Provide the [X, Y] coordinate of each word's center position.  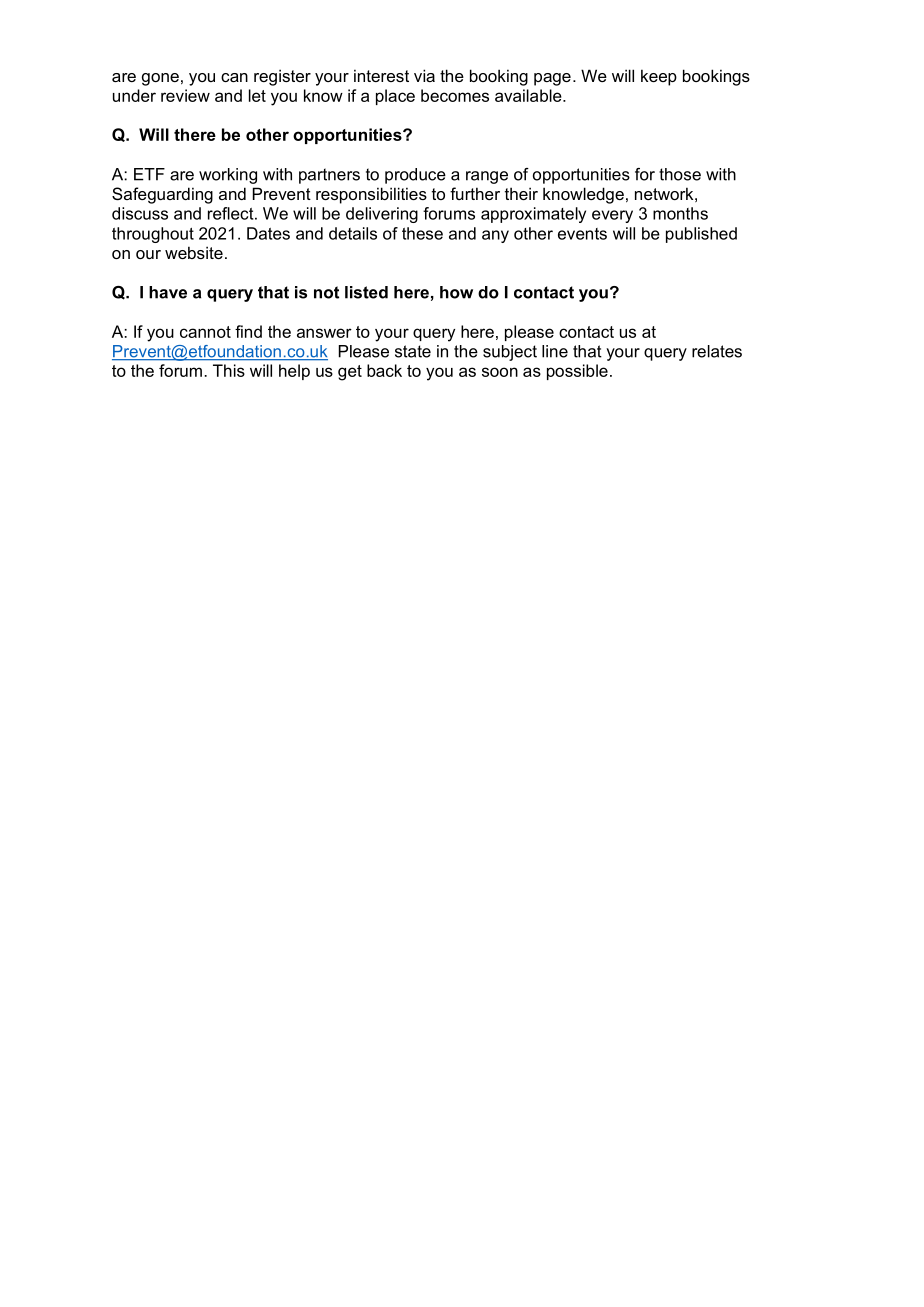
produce [415, 176]
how [456, 292]
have [168, 292]
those [680, 174]
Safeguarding [162, 195]
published [701, 235]
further [475, 193]
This [229, 370]
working [228, 176]
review [185, 95]
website [194, 252]
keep [659, 77]
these [422, 233]
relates [717, 351]
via [424, 75]
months [680, 213]
